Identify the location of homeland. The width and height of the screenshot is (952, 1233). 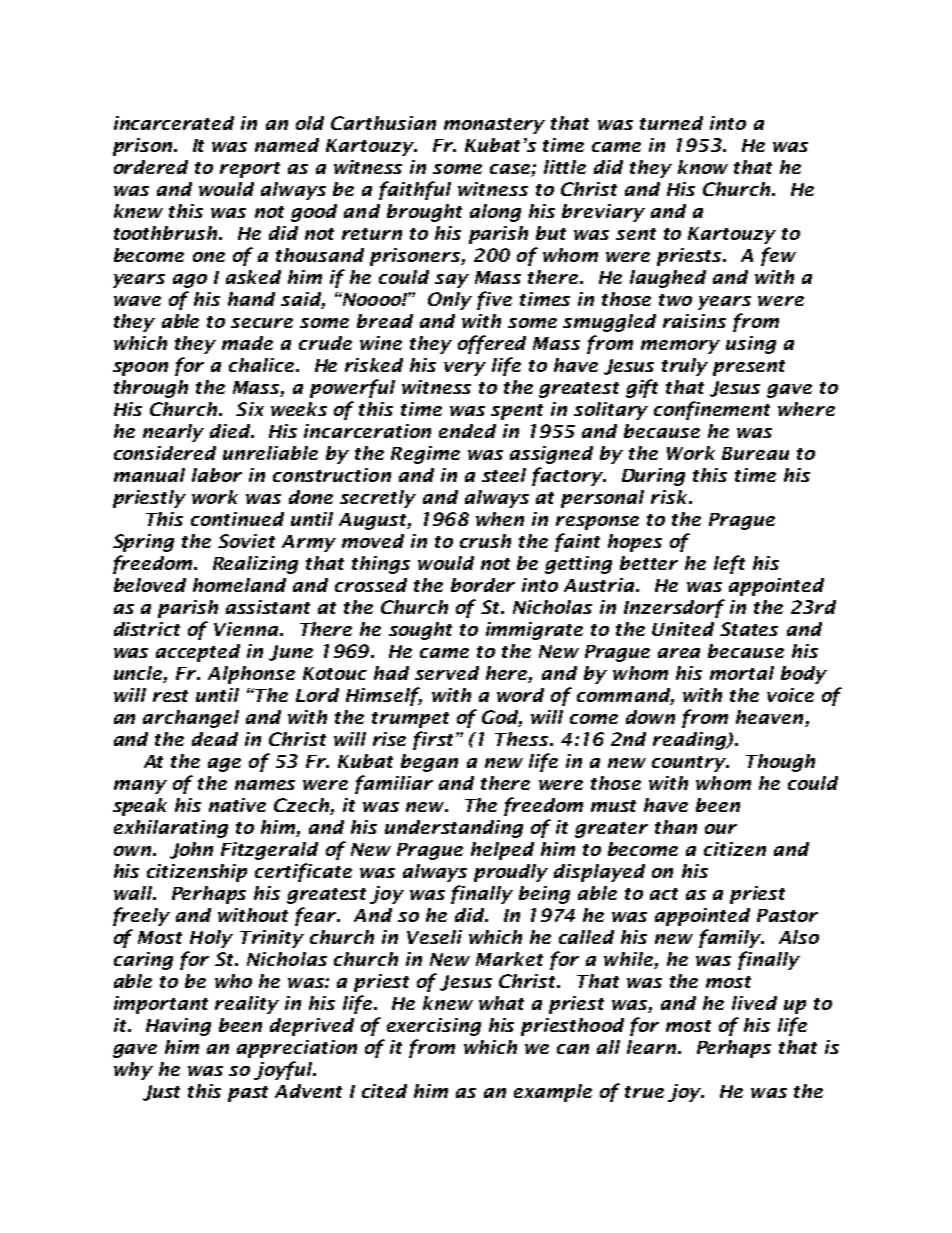
(239, 585).
